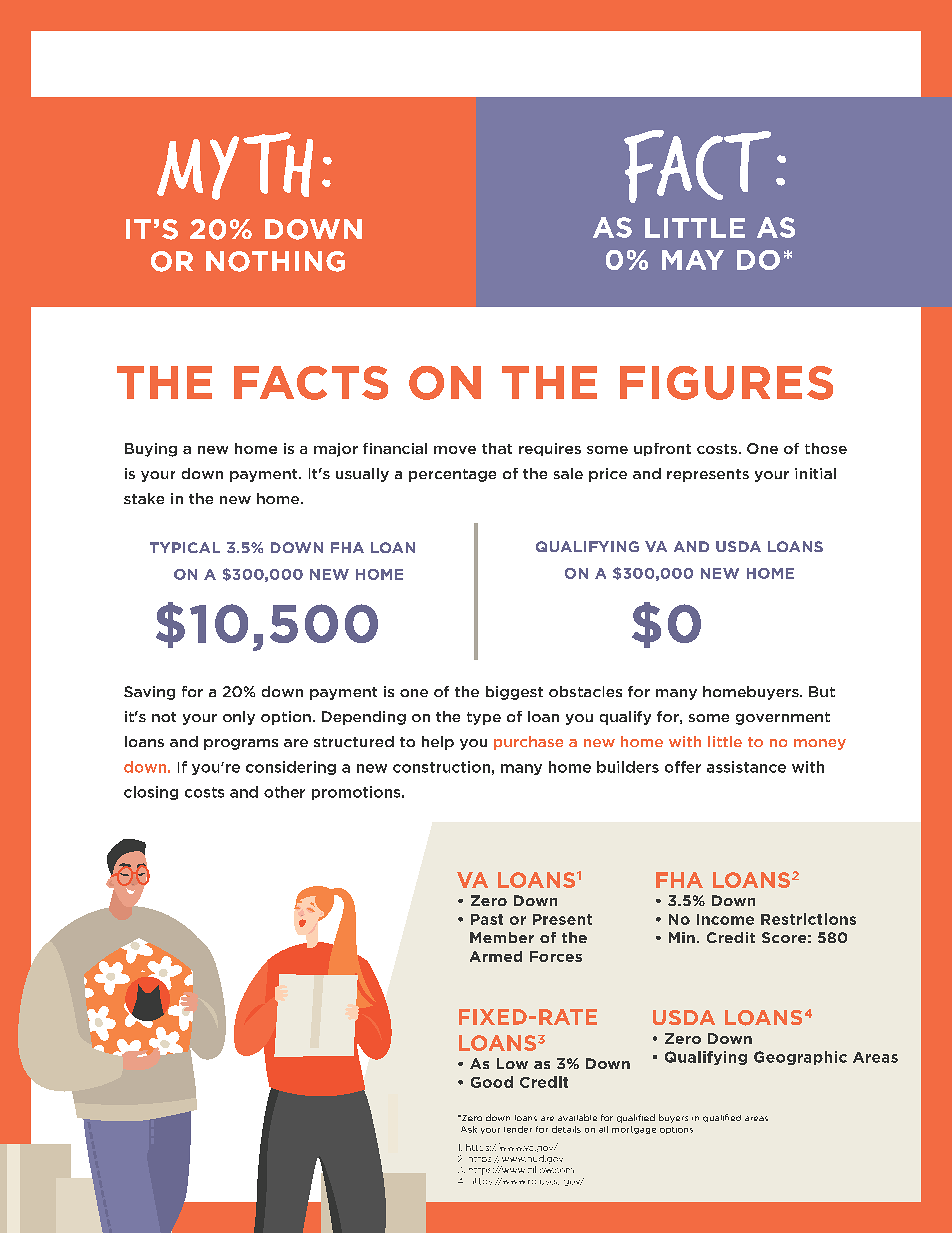  I want to click on MAY, so click(693, 260).
